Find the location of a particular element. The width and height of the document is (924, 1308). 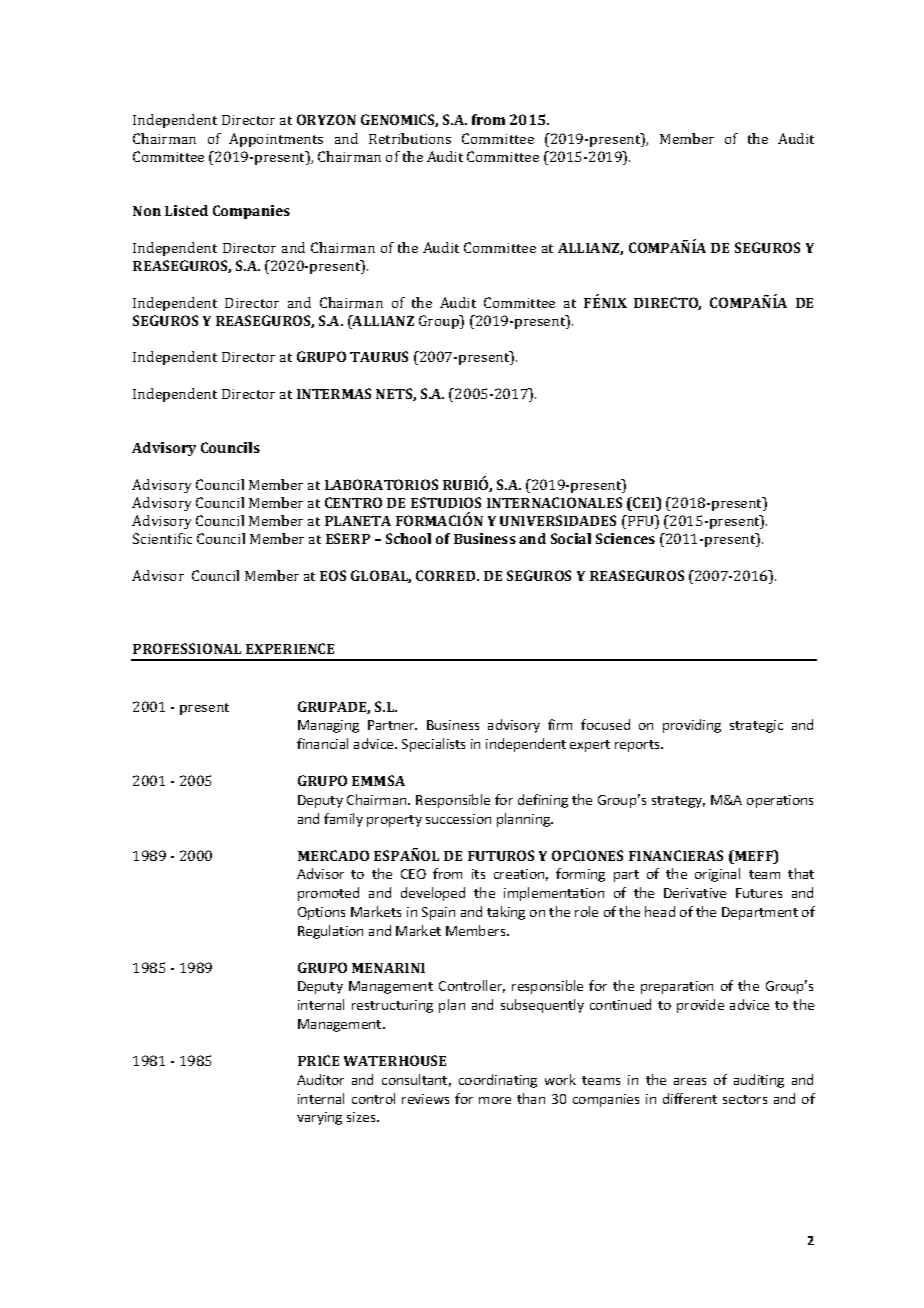

TAURUS is located at coordinates (379, 356).
